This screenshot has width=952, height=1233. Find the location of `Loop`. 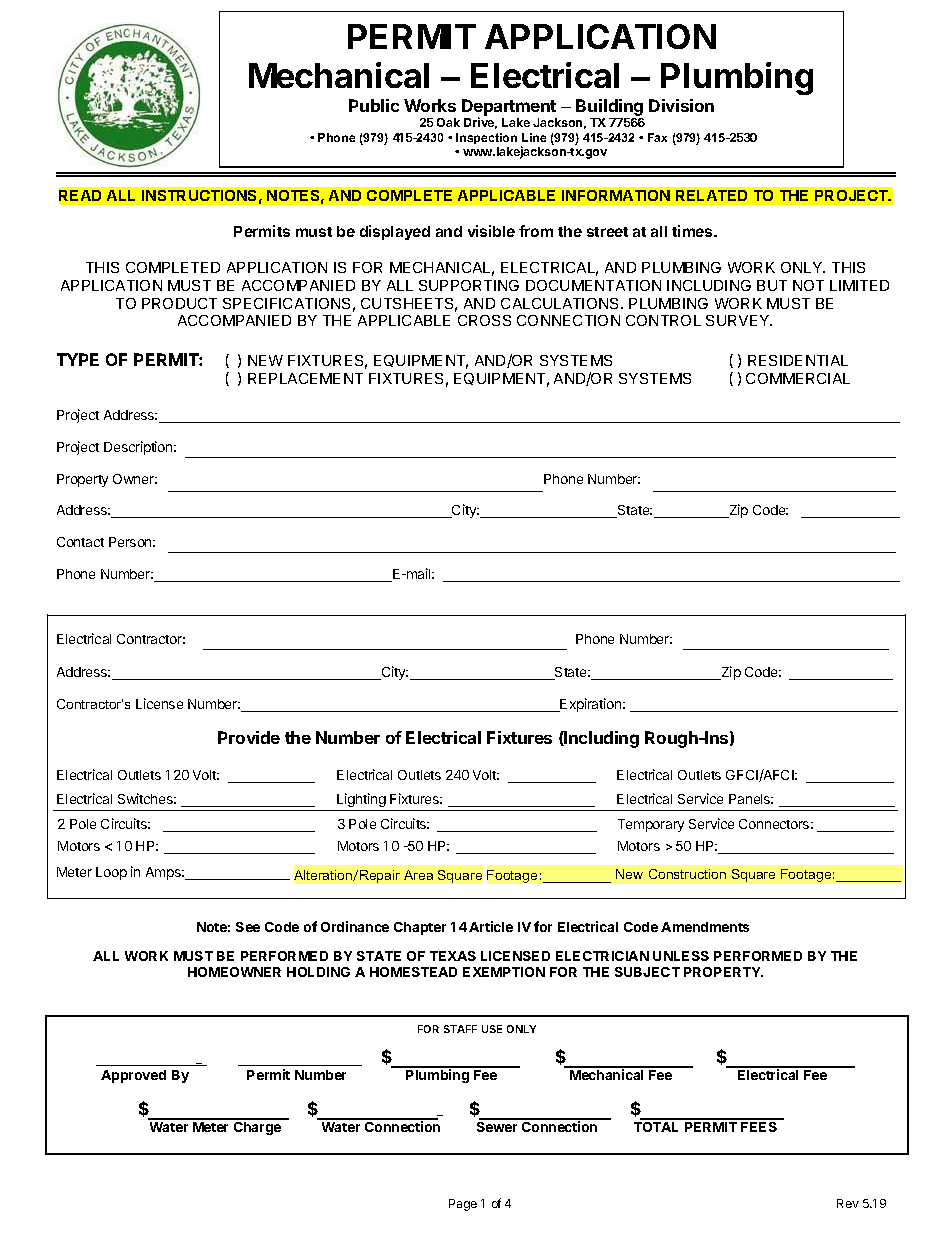

Loop is located at coordinates (111, 873).
